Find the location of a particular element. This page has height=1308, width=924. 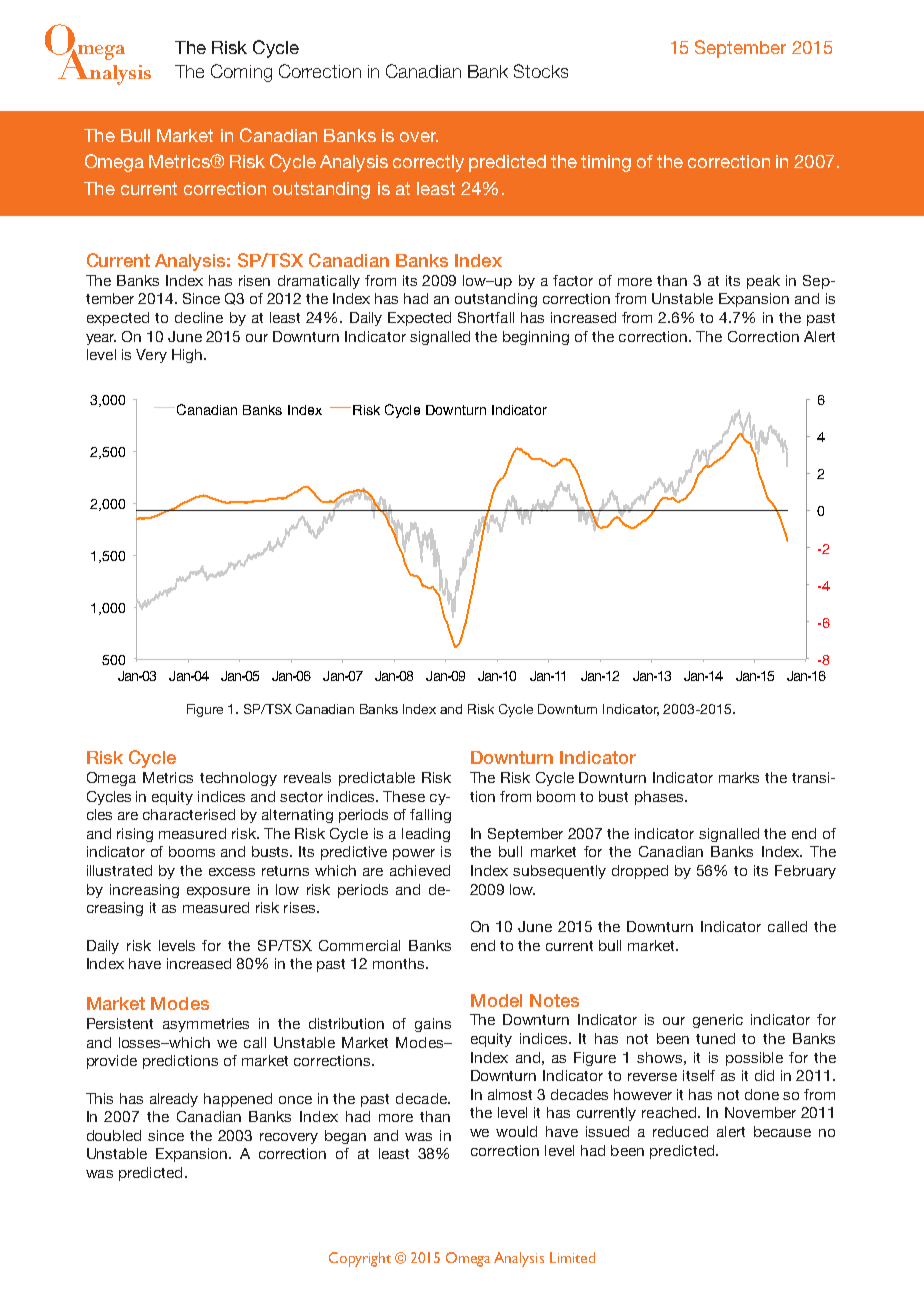

Coming is located at coordinates (241, 73).
